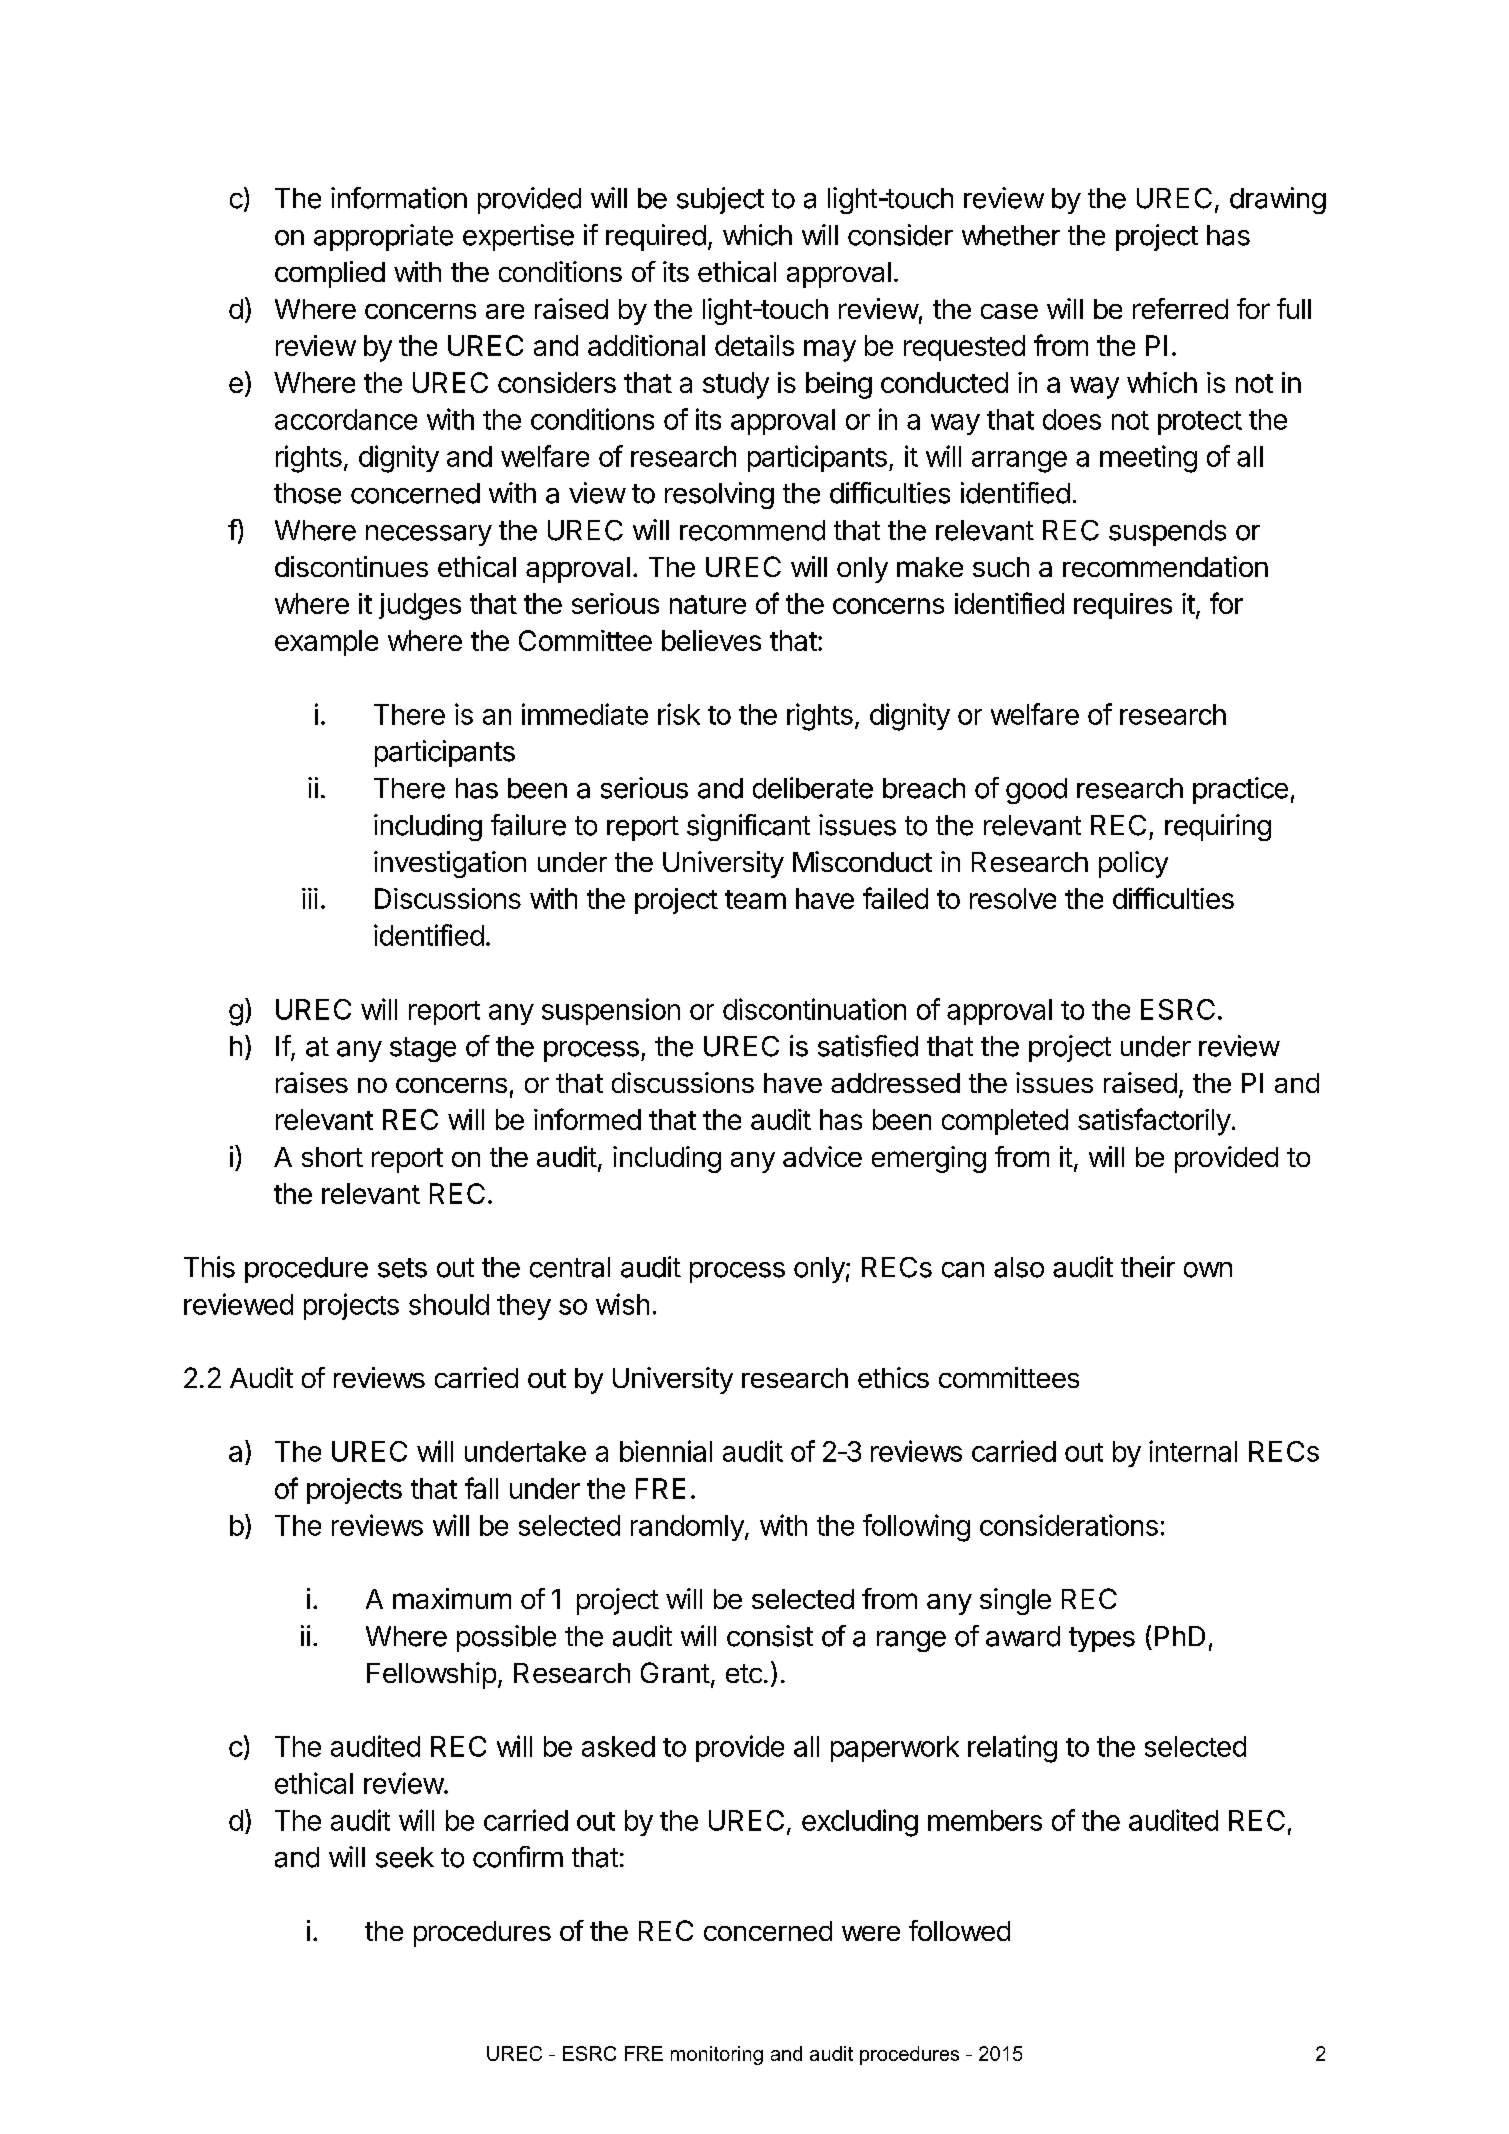 Image resolution: width=1509 pixels, height=2134 pixels. What do you see at coordinates (1193, 1451) in the screenshot?
I see `internal` at bounding box center [1193, 1451].
